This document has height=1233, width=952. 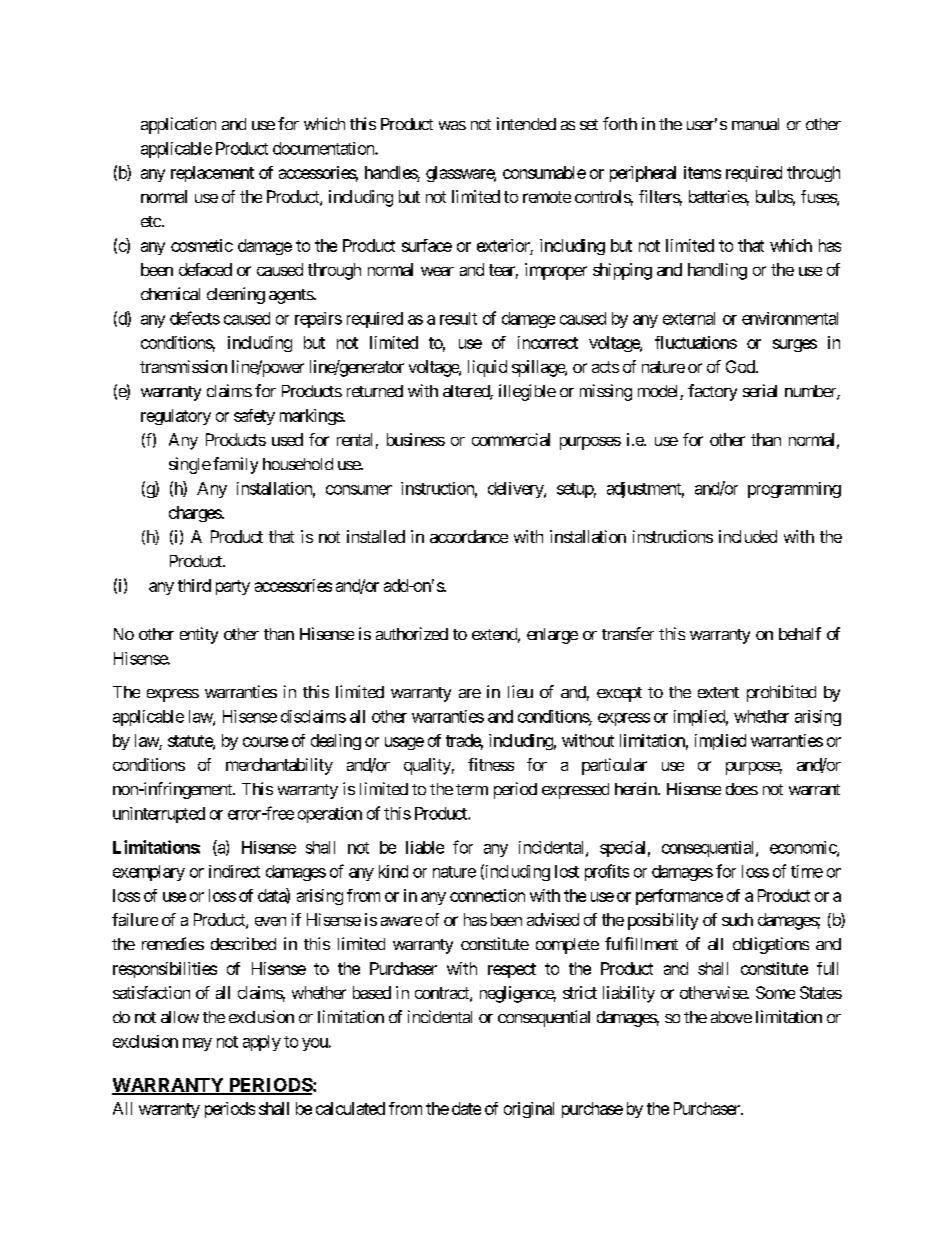 What do you see at coordinates (197, 1044) in the document?
I see `may` at bounding box center [197, 1044].
